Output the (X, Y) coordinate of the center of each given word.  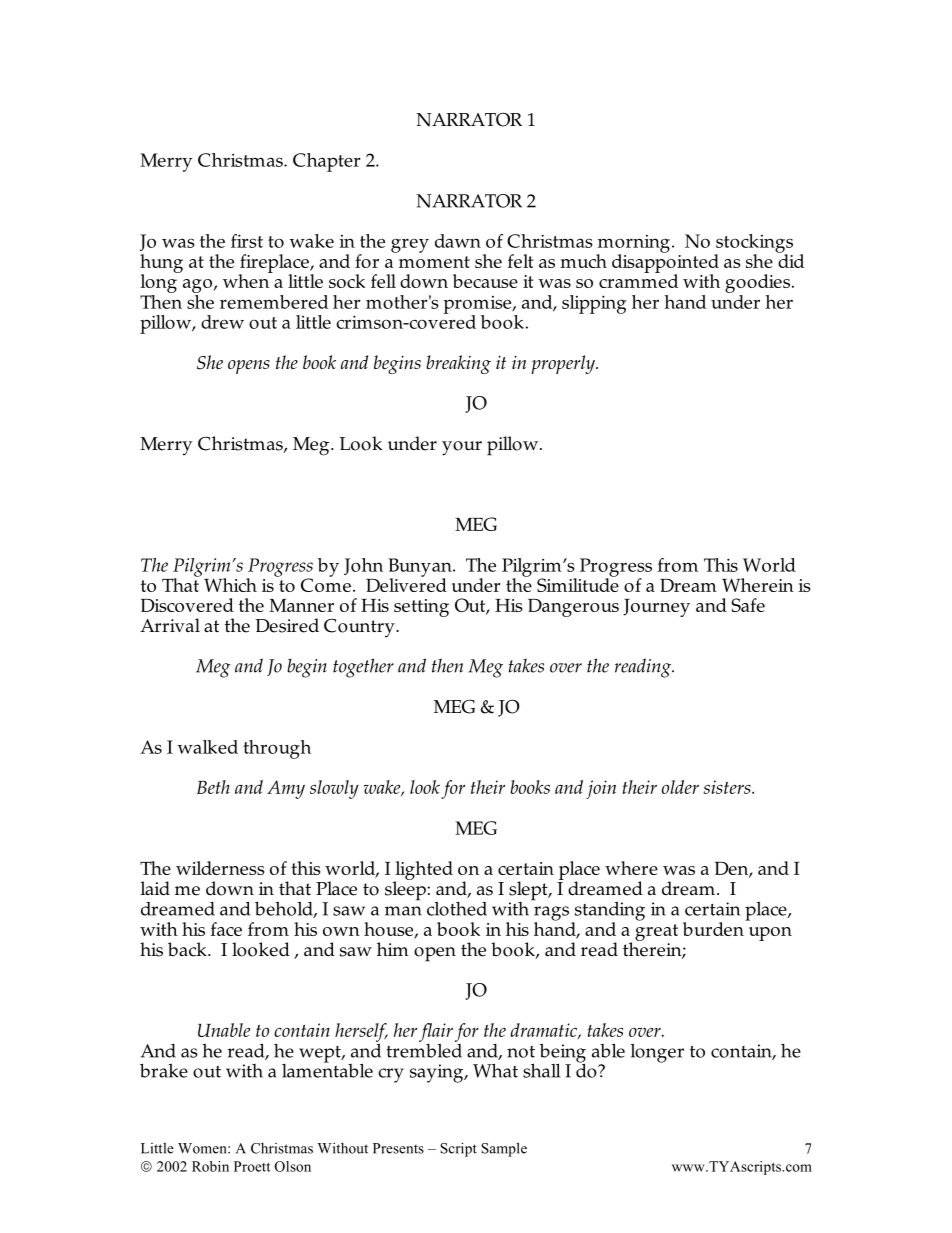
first (247, 241)
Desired (287, 625)
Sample (504, 1149)
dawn (458, 241)
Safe (748, 605)
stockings (754, 244)
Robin (210, 1166)
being (563, 1054)
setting (421, 608)
